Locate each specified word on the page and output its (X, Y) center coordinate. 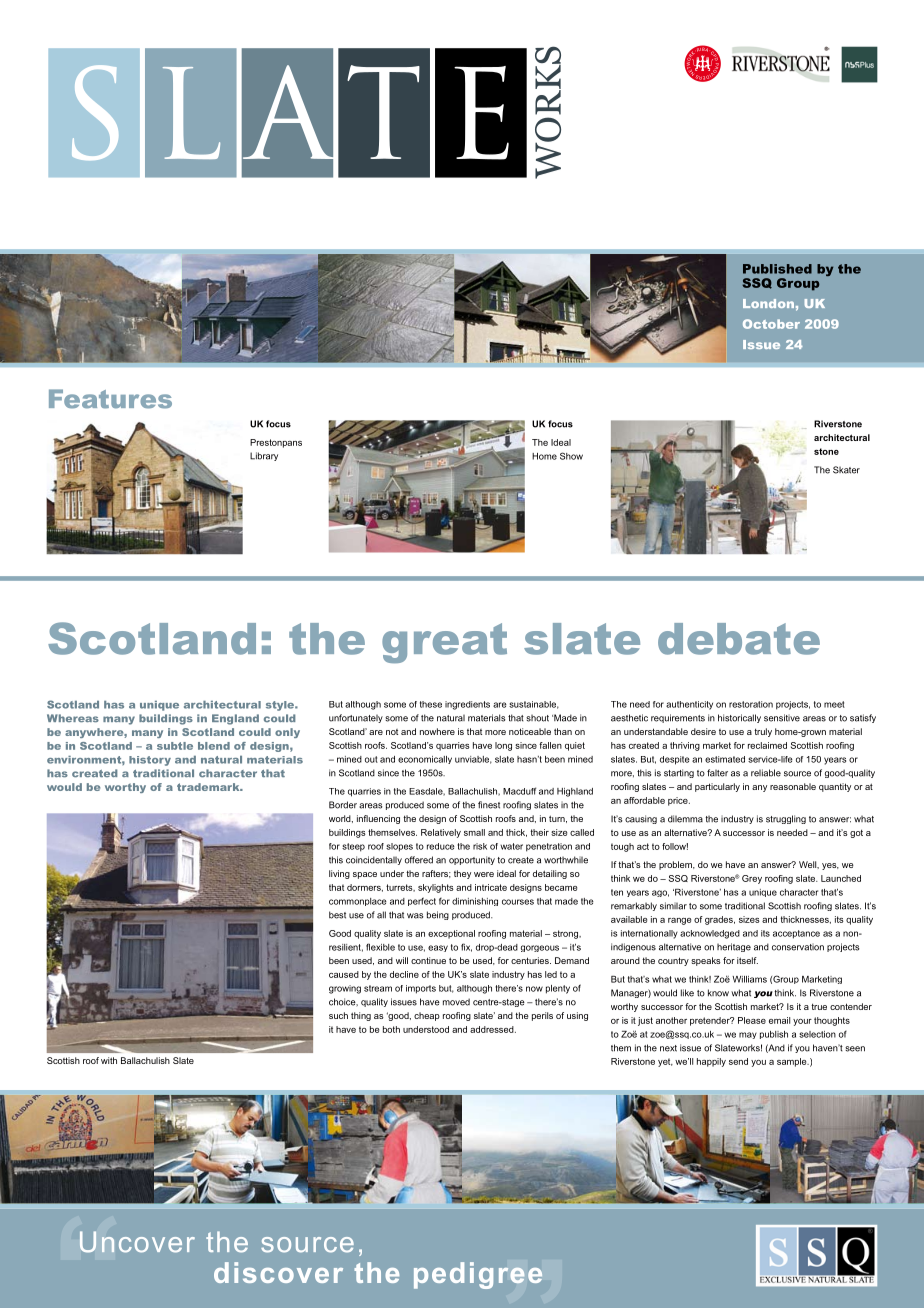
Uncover (137, 1242)
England (235, 719)
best (337, 915)
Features (110, 399)
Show (571, 456)
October (771, 324)
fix (466, 947)
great (444, 643)
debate (739, 639)
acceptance (796, 934)
